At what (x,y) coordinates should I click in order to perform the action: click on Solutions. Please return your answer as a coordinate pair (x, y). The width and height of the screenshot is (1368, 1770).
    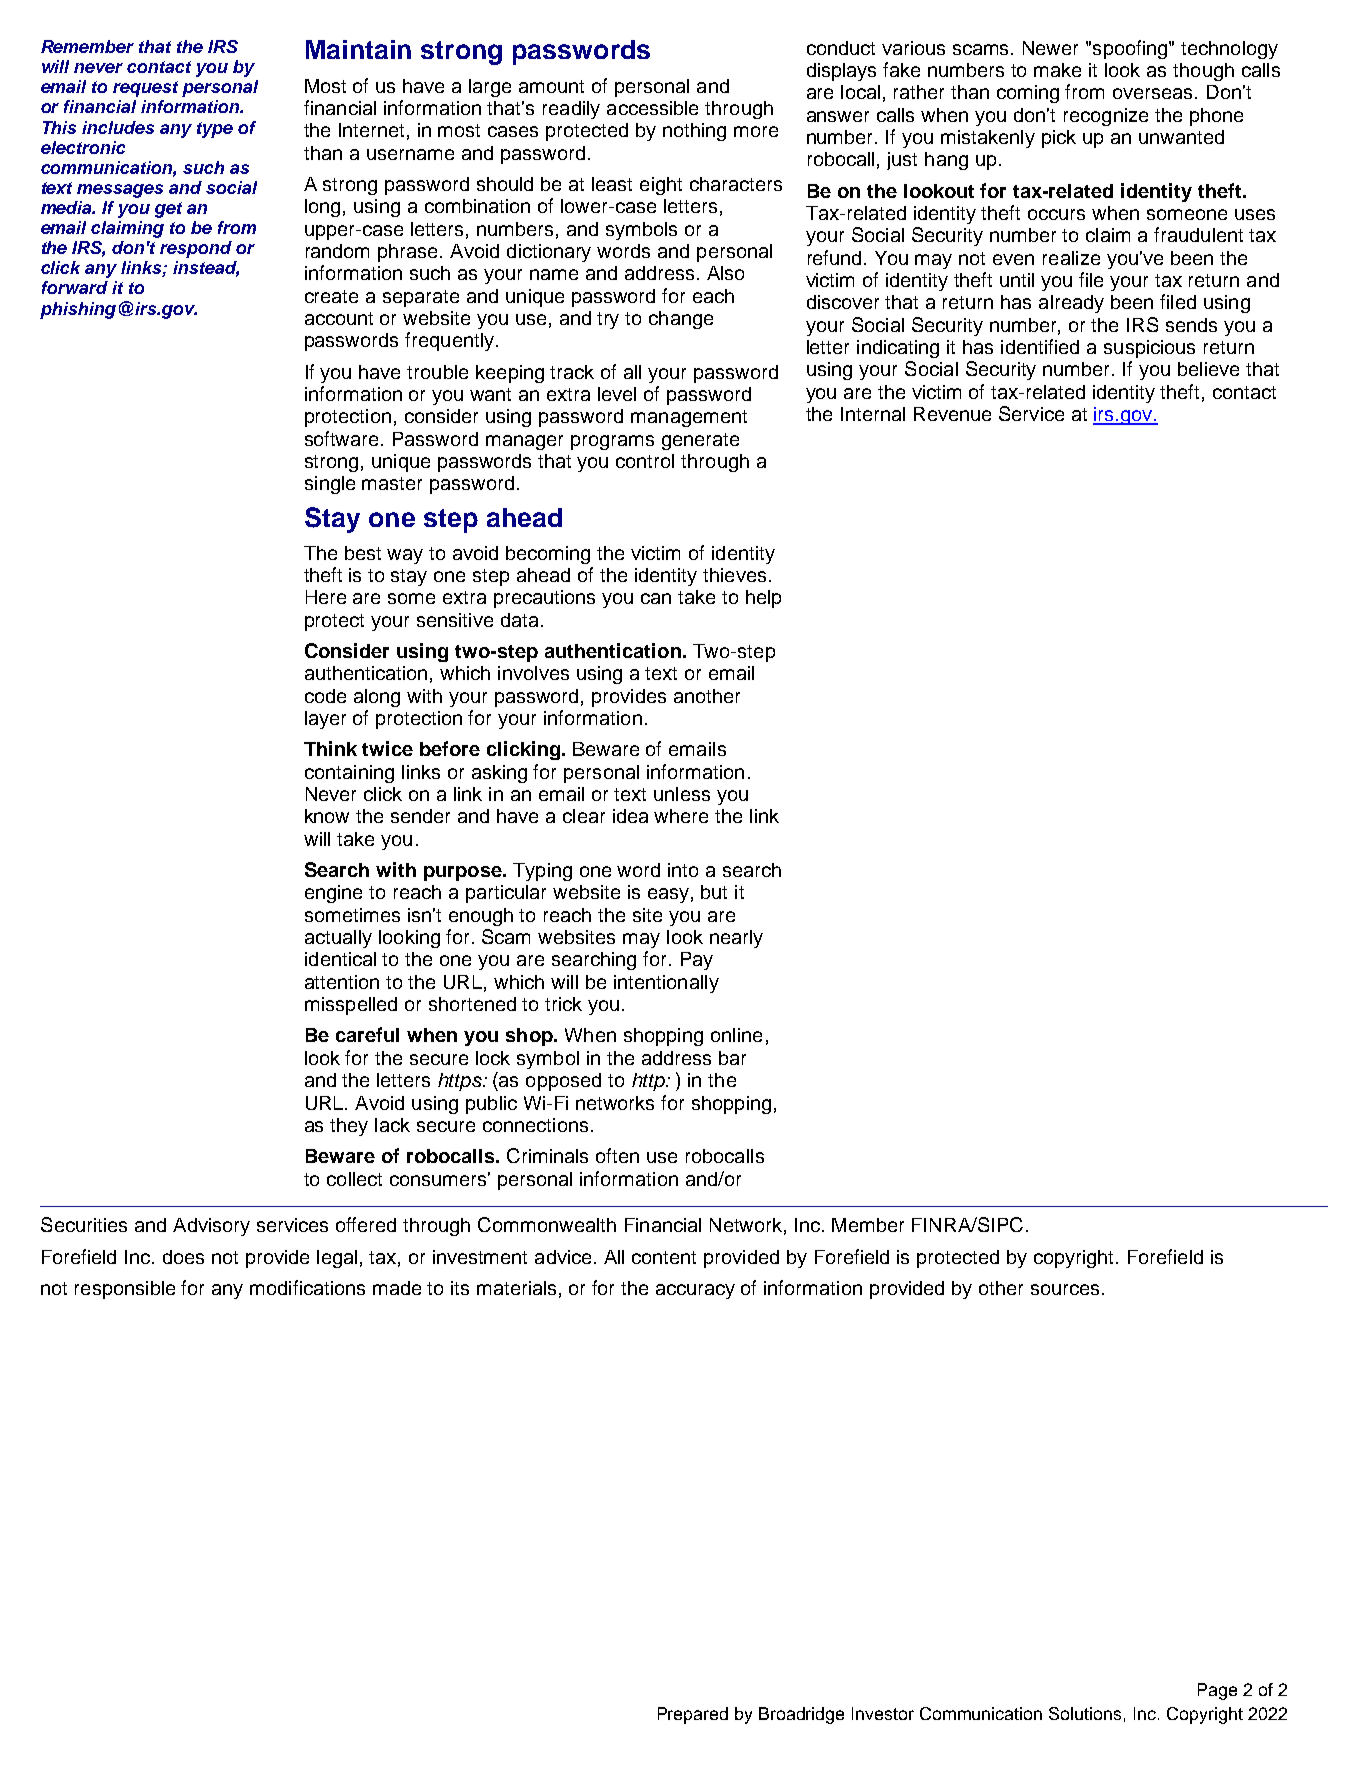
    Looking at the image, I should click on (1085, 1713).
